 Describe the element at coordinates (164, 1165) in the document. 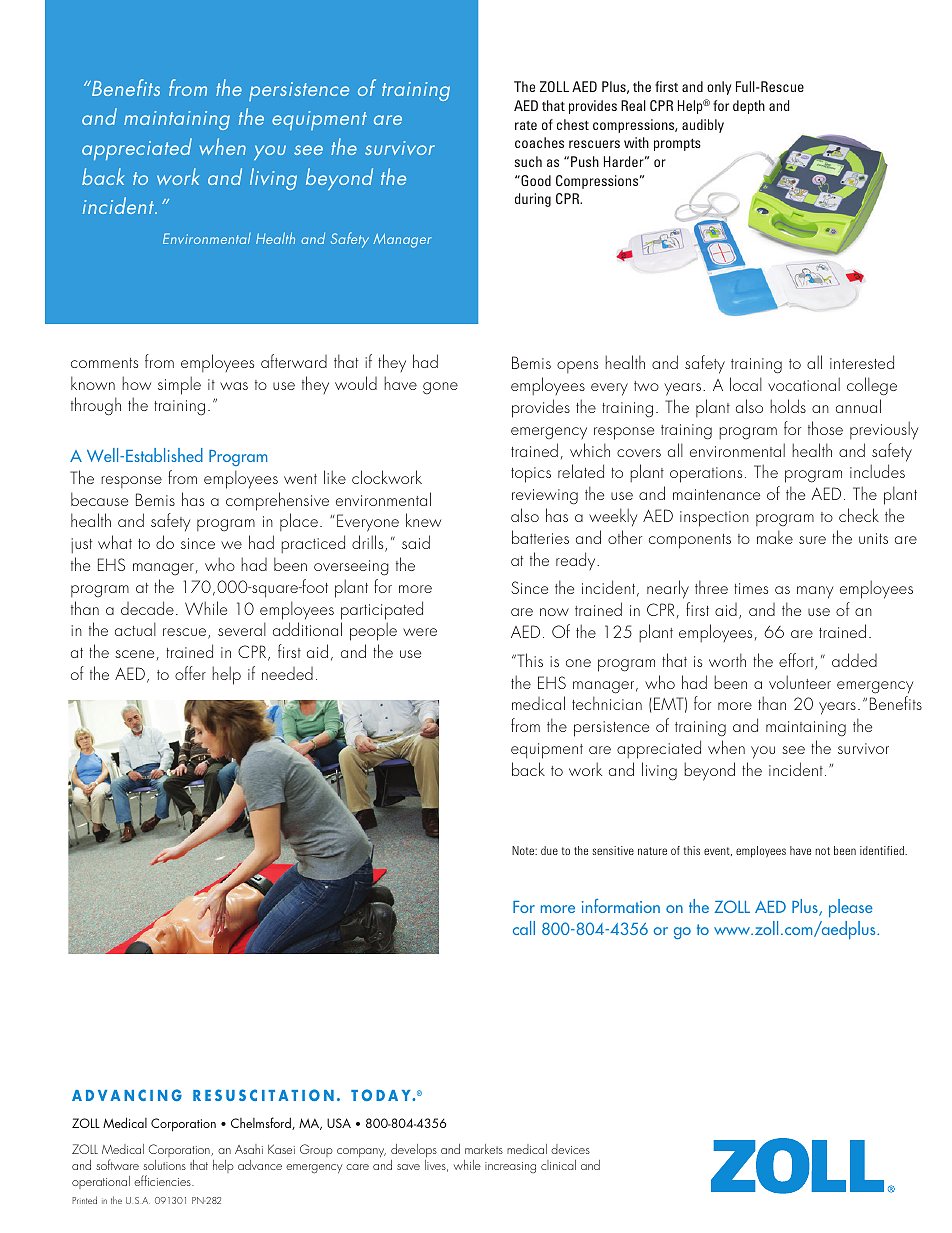

I see `solutions` at that location.
